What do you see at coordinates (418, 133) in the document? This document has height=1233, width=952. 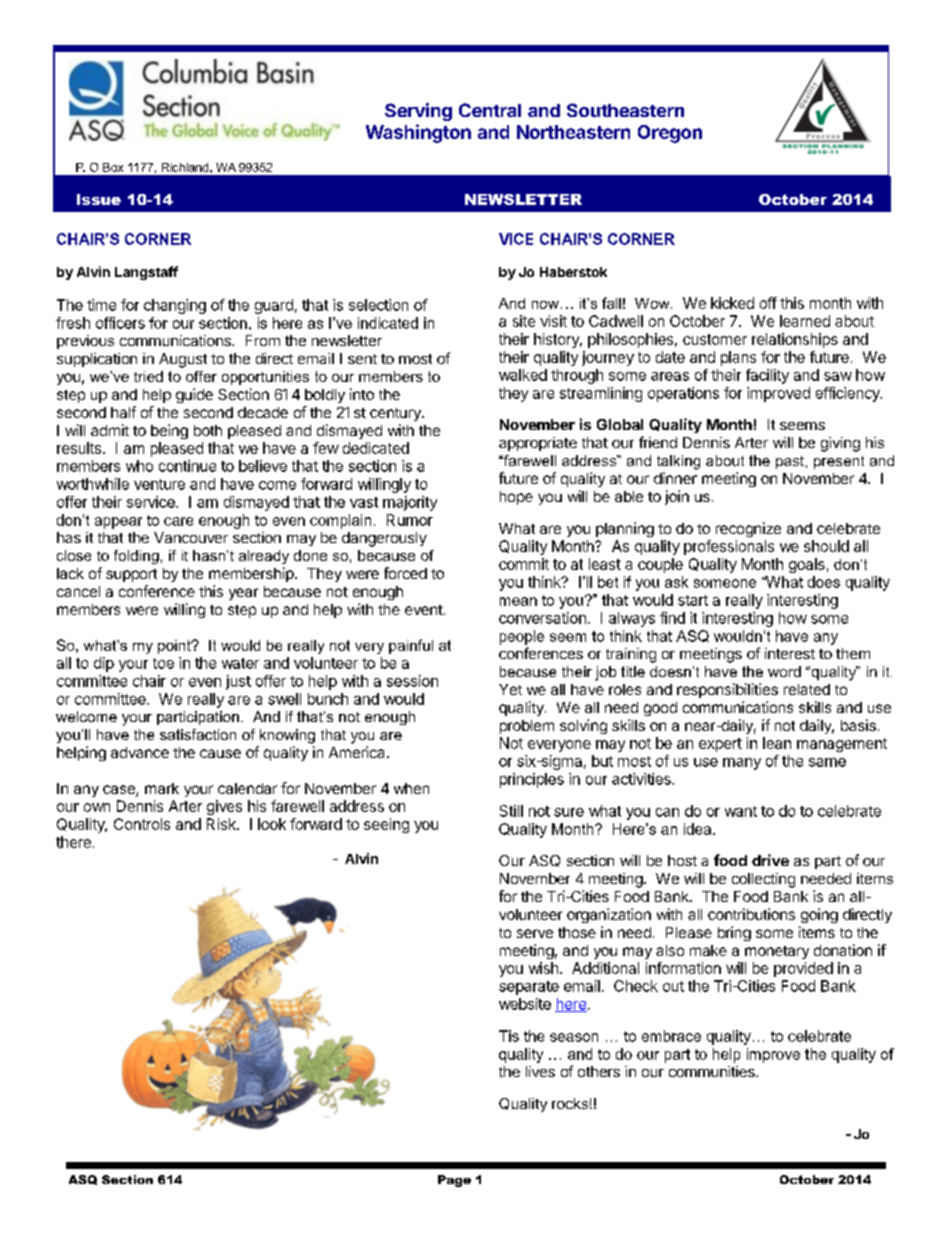 I see `Washington` at bounding box center [418, 133].
